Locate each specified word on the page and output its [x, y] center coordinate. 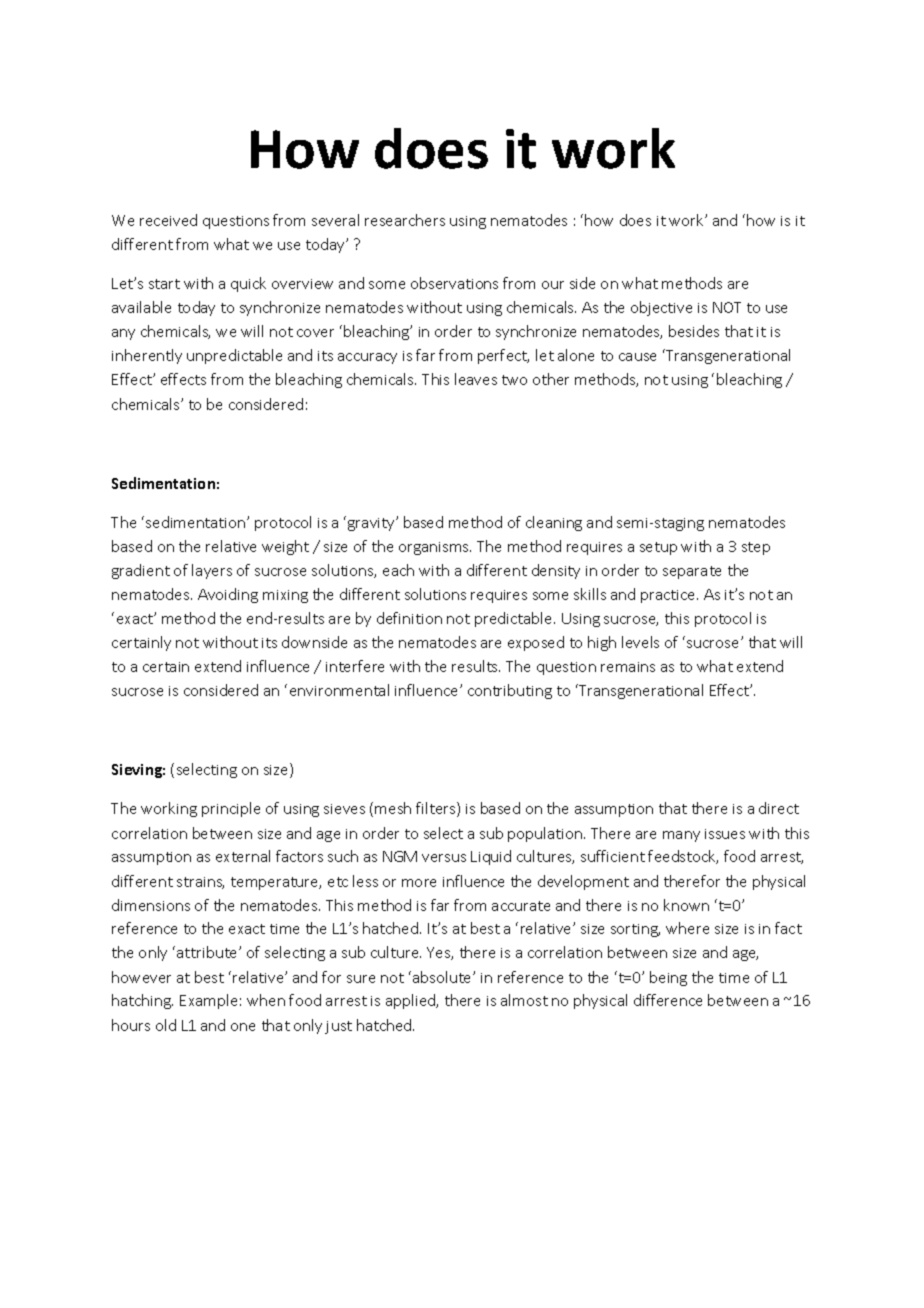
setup [658, 548]
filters [437, 809]
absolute [443, 977]
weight [285, 547]
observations [454, 283]
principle [231, 809]
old [166, 1025]
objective [661, 308]
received [168, 220]
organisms [435, 548]
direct [779, 808]
